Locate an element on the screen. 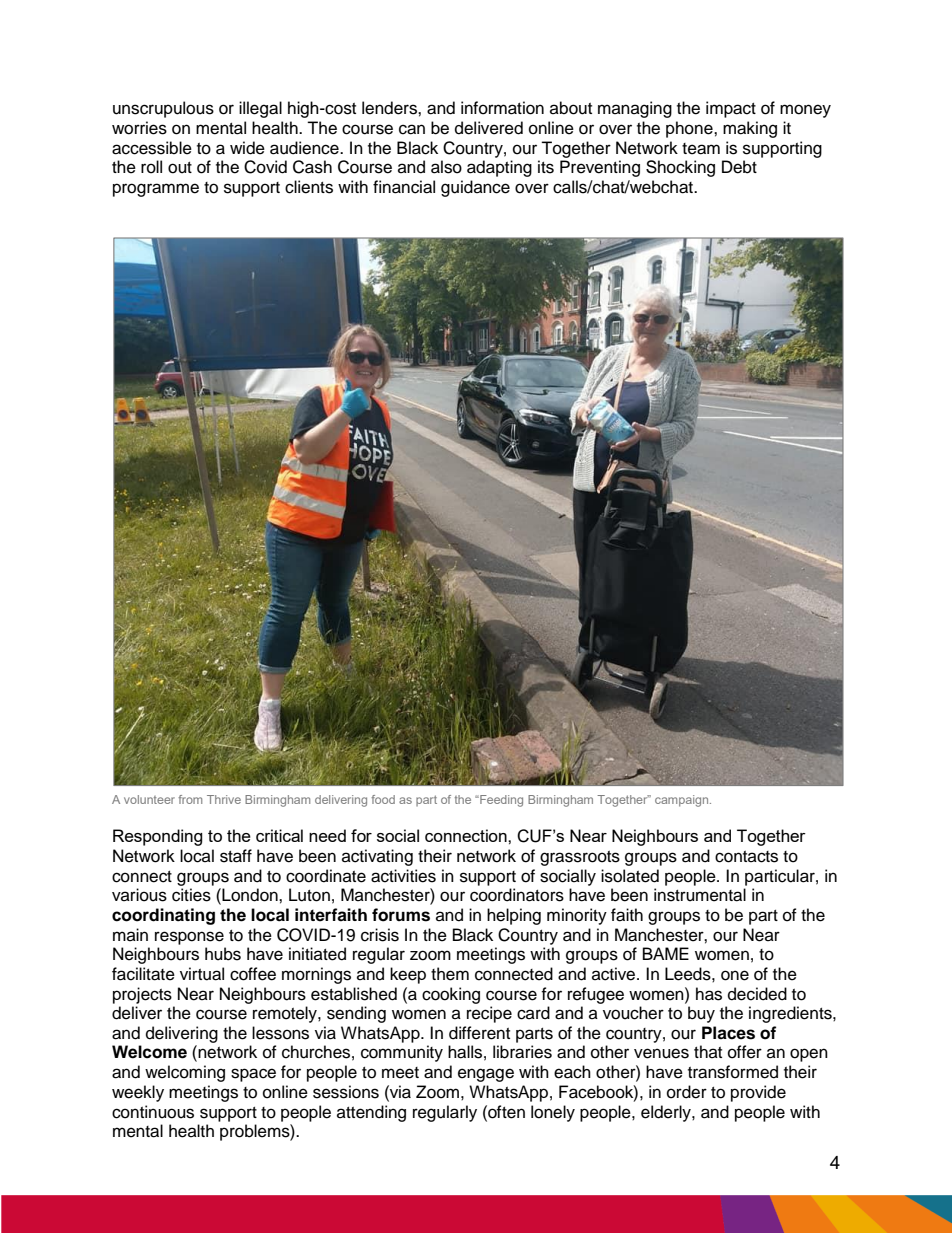 Image resolution: width=952 pixels, height=1233 pixels. welcoming is located at coordinates (185, 1073).
